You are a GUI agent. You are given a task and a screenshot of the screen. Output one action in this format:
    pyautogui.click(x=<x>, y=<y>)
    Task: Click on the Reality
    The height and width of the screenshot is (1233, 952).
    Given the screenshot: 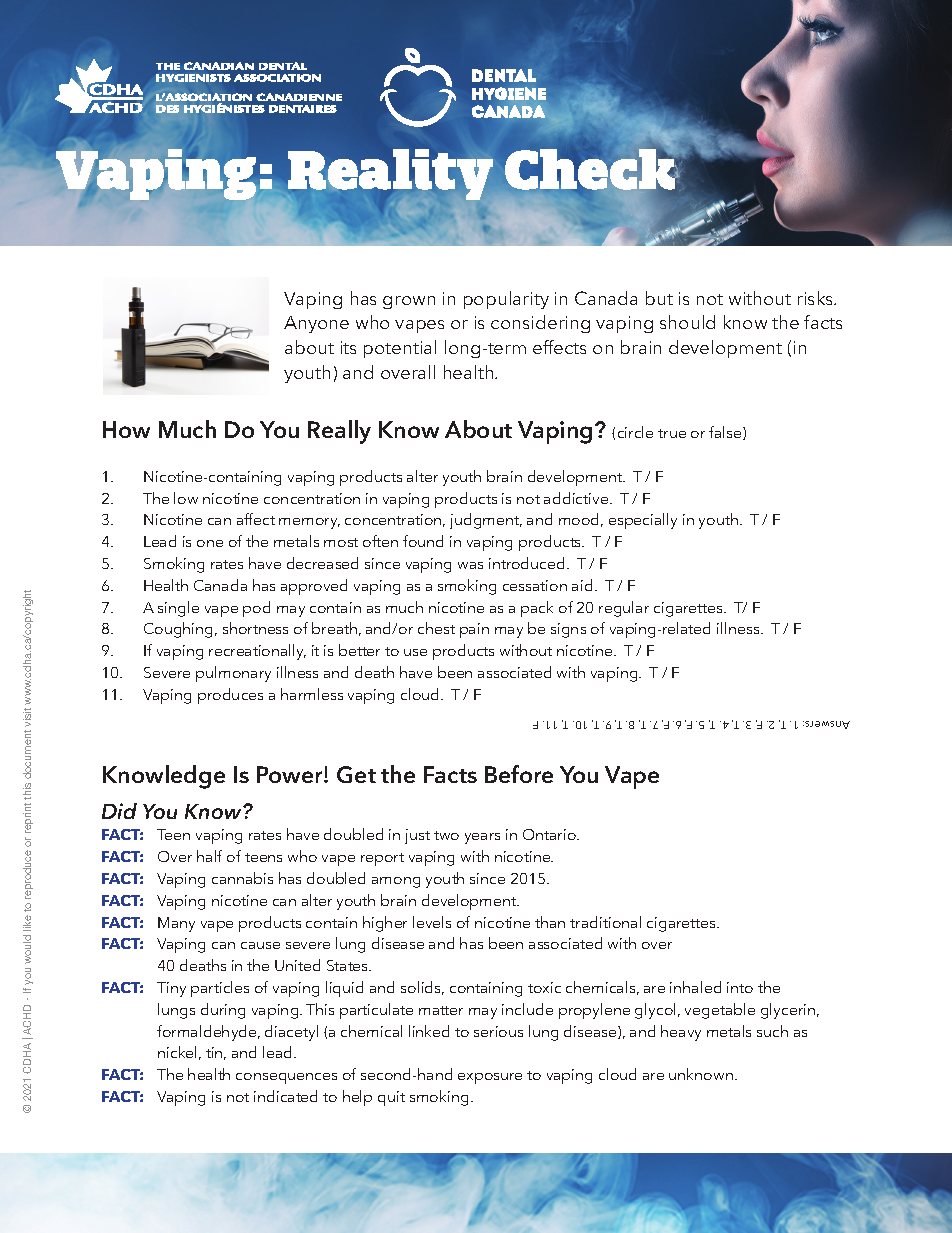 What is the action you would take?
    pyautogui.click(x=392, y=176)
